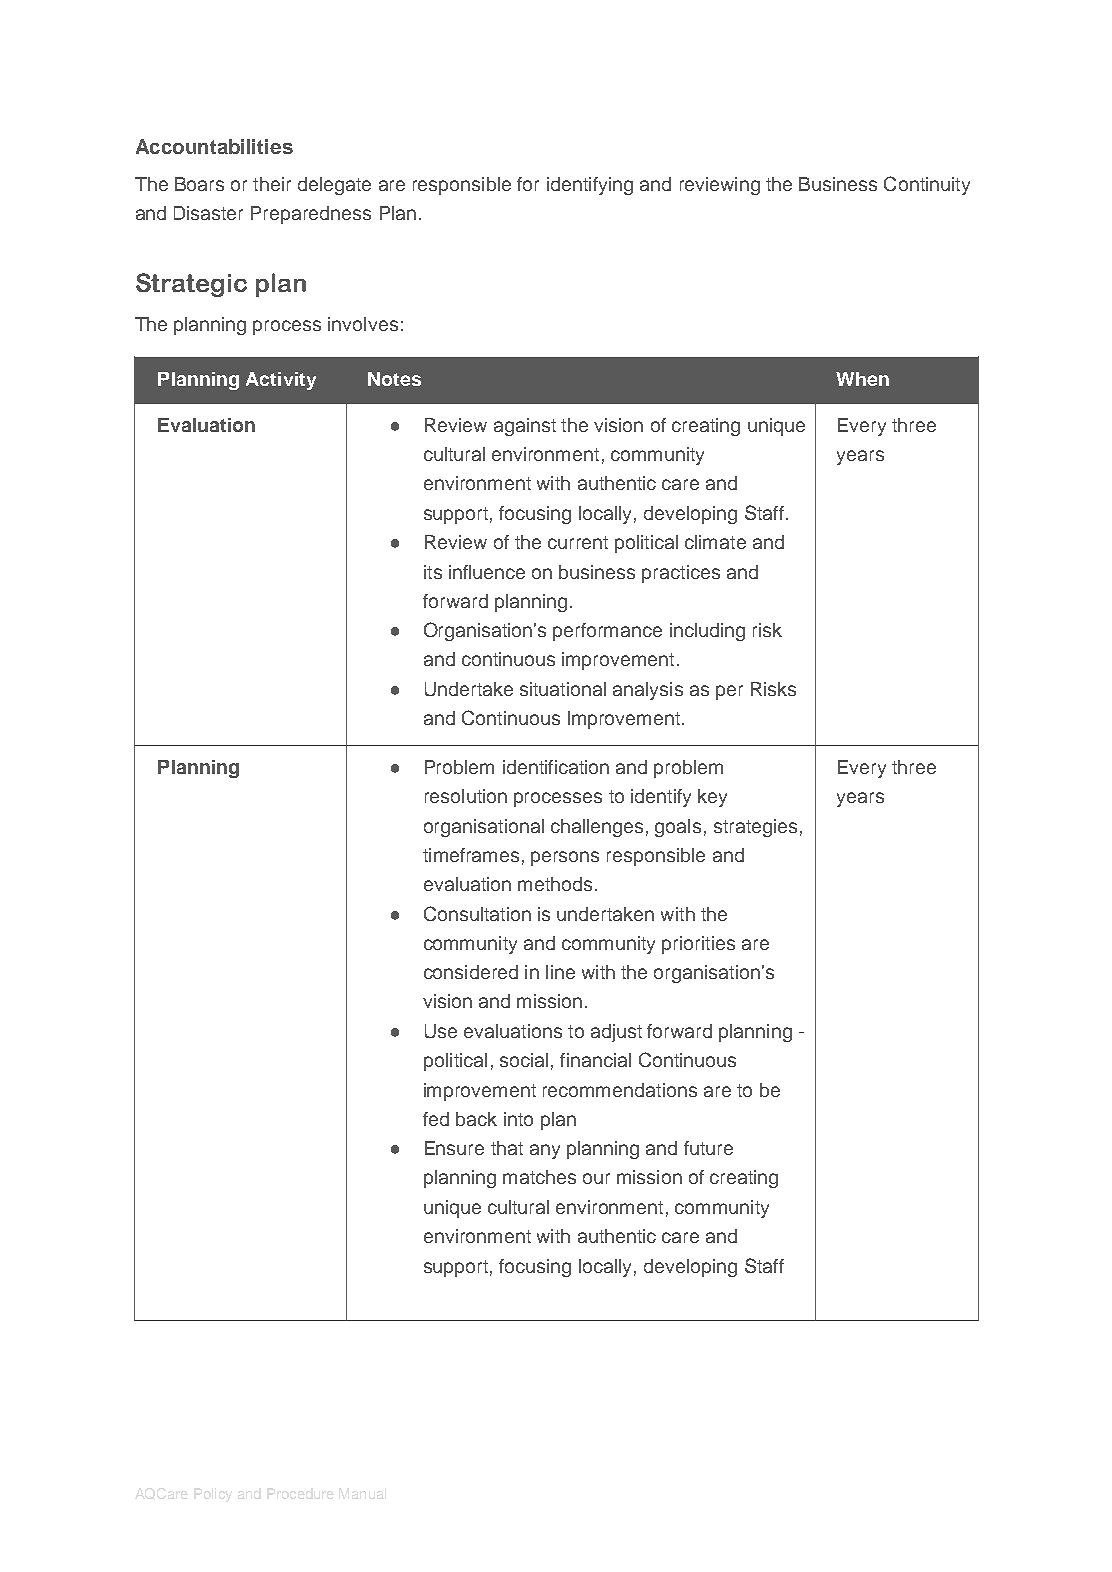 The width and height of the screenshot is (1112, 1572). What do you see at coordinates (707, 632) in the screenshot?
I see `including` at bounding box center [707, 632].
